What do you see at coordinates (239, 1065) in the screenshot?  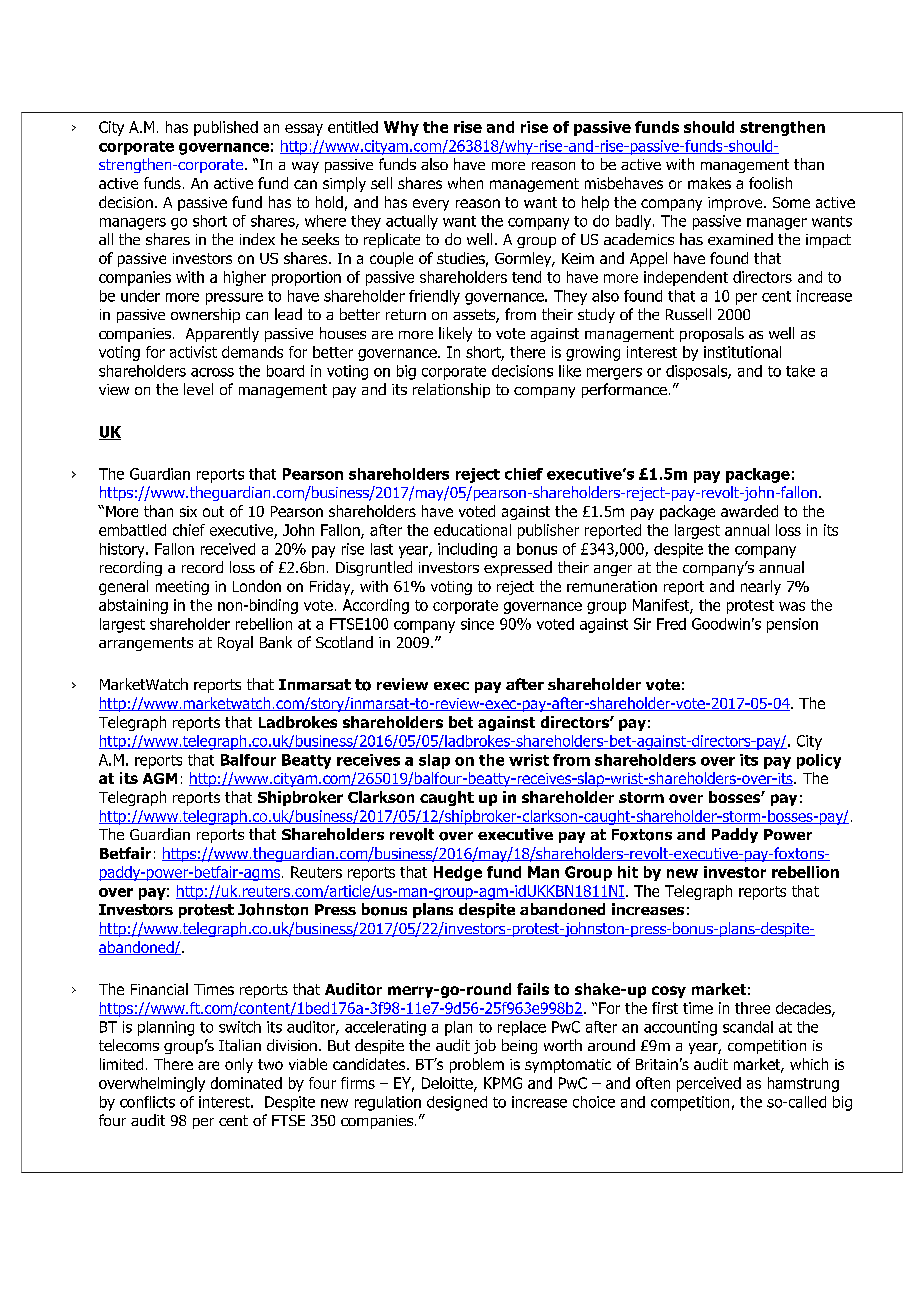 I see `only` at bounding box center [239, 1065].
